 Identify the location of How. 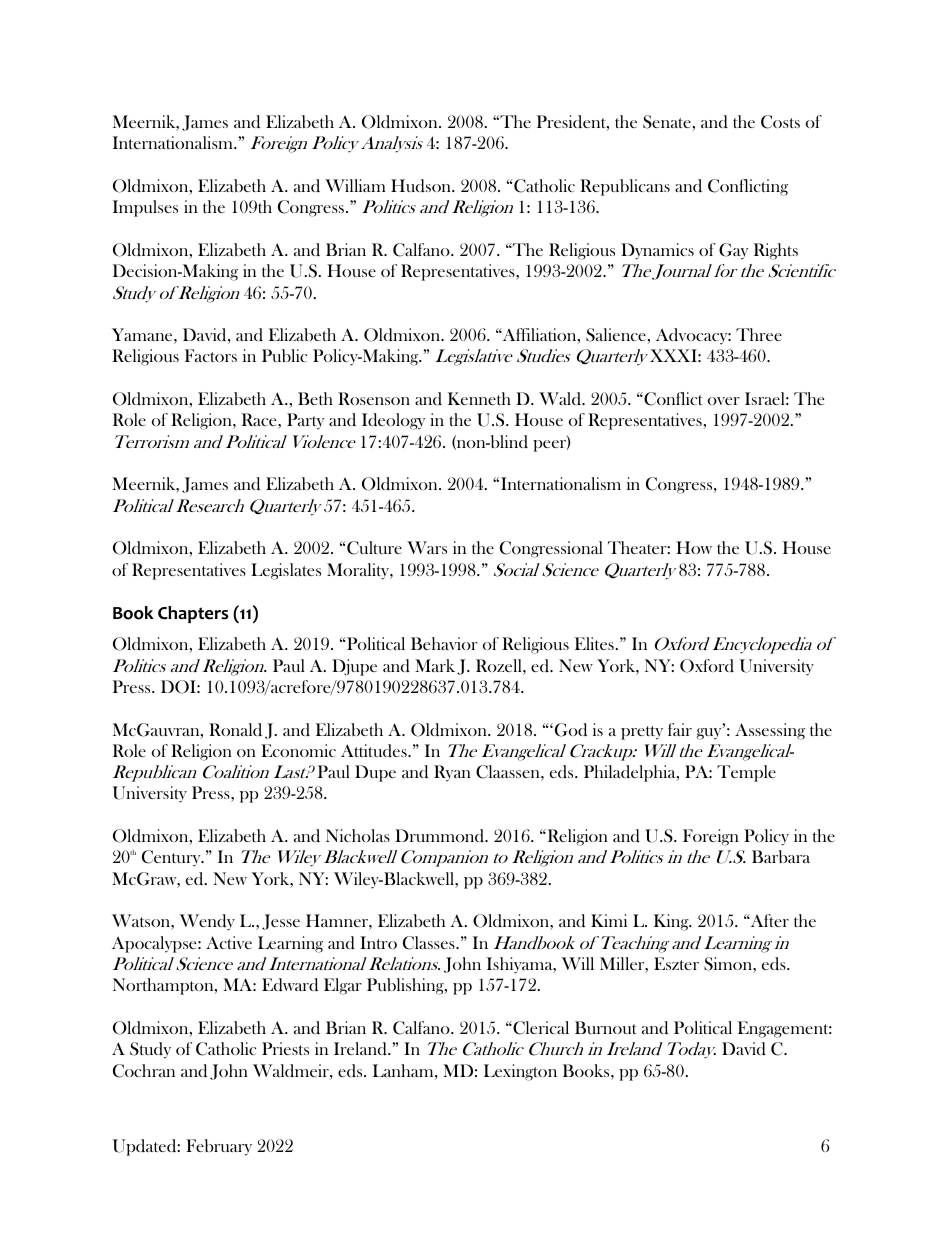
(694, 547).
